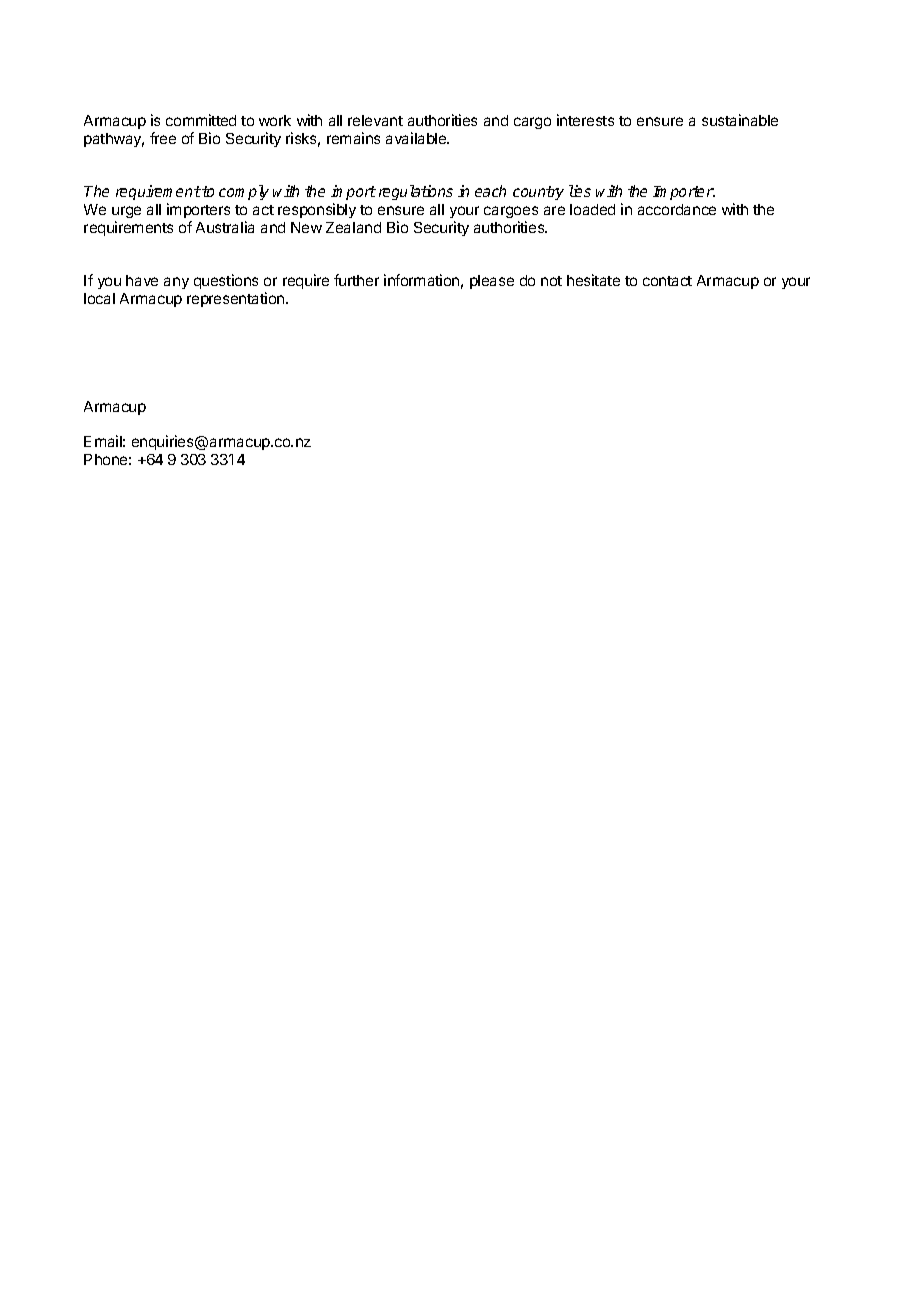  I want to click on responsibly, so click(317, 210).
